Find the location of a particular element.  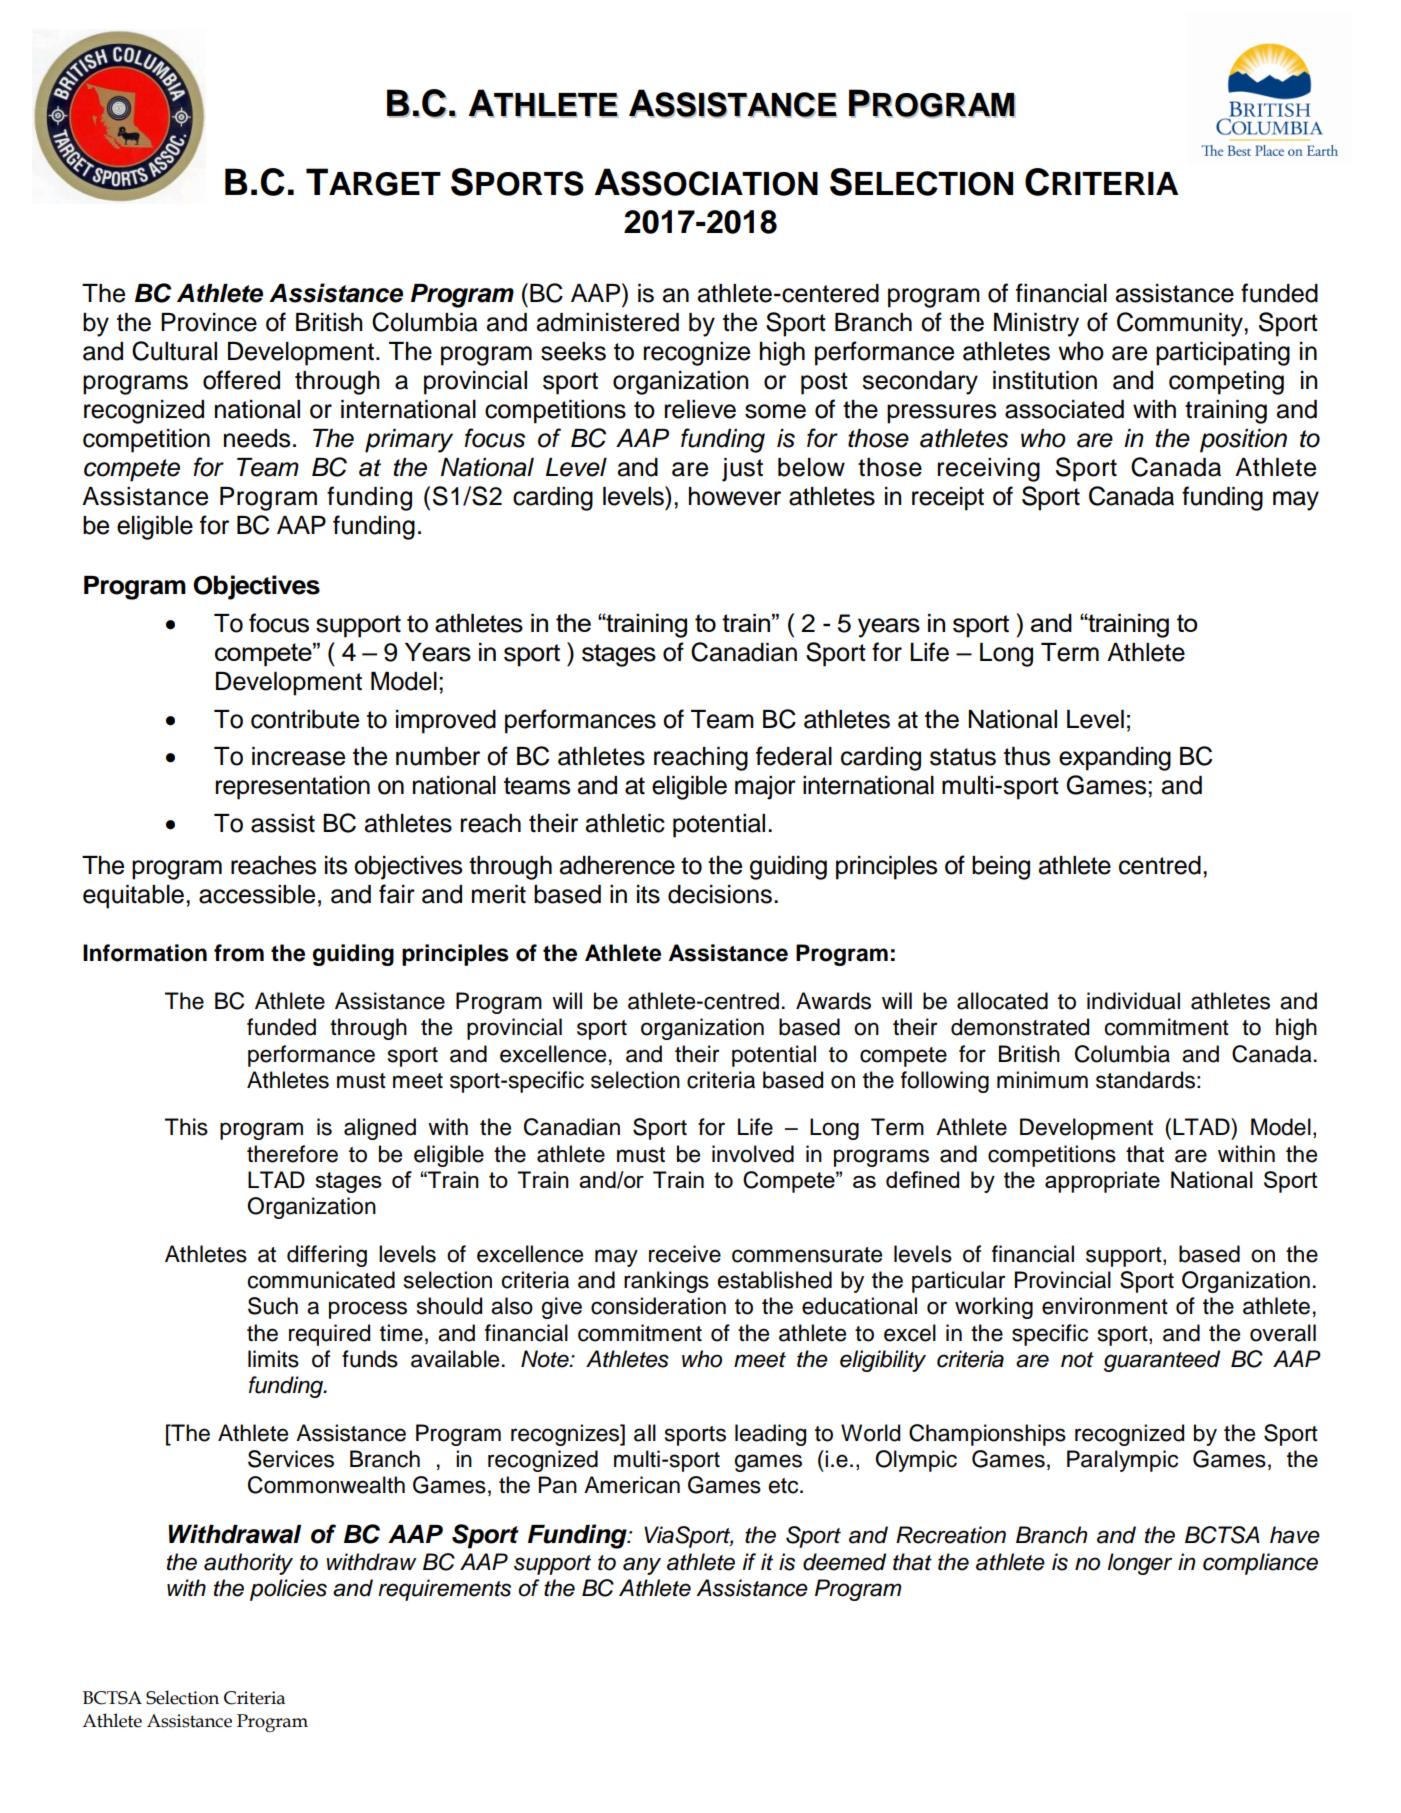

differing is located at coordinates (327, 1256).
